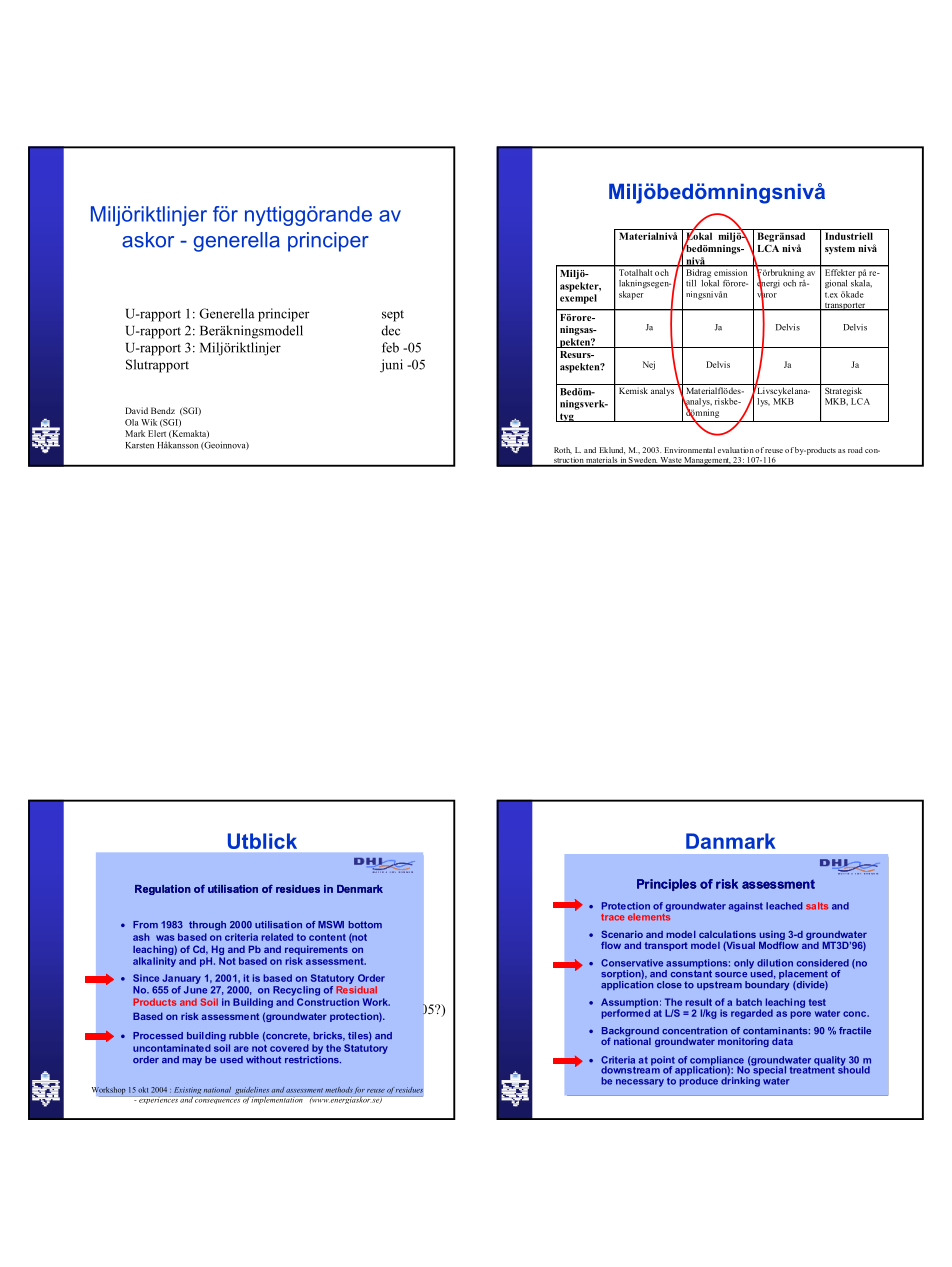 Image resolution: width=952 pixels, height=1267 pixels. What do you see at coordinates (192, 1062) in the page?
I see `may` at bounding box center [192, 1062].
